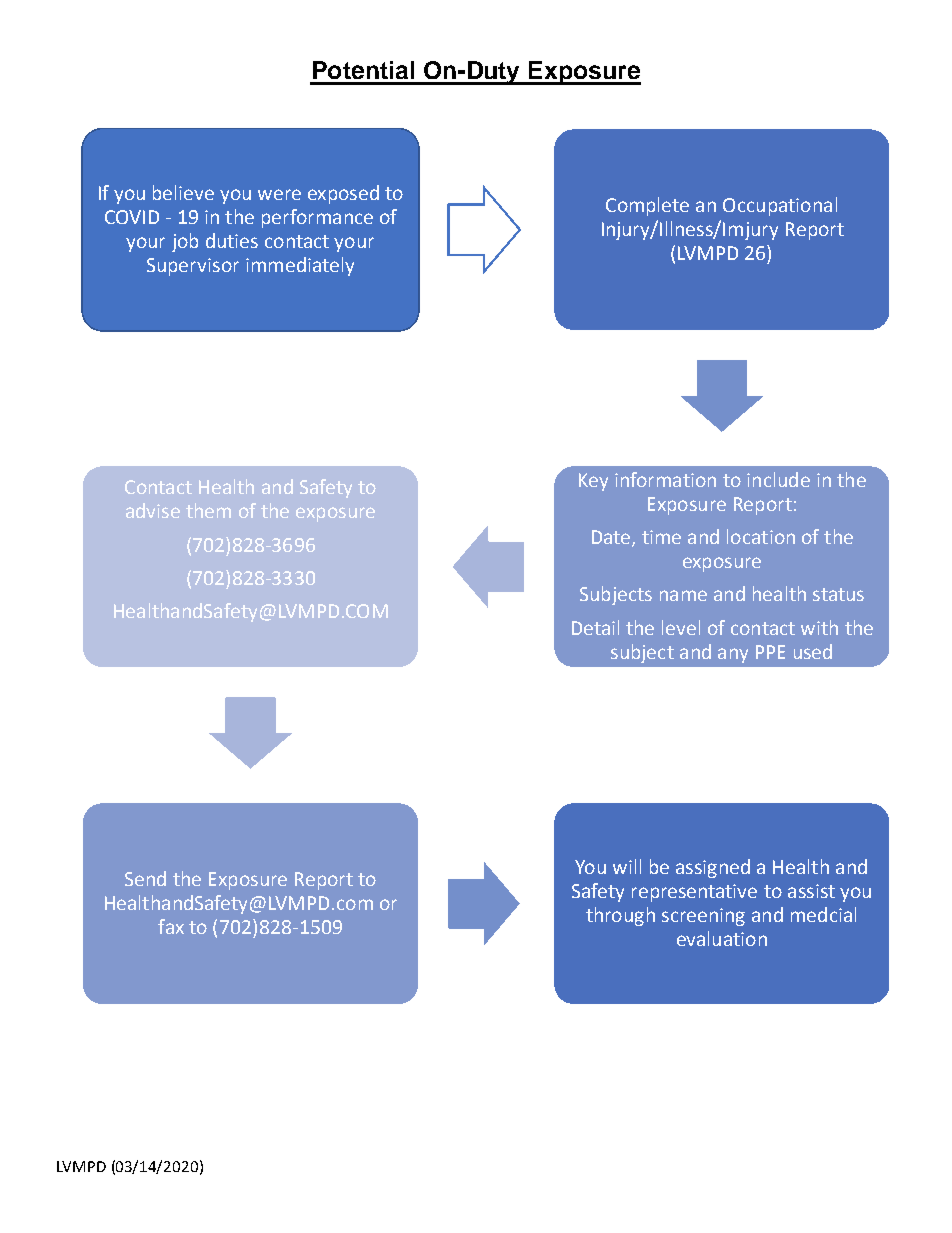 The width and height of the screenshot is (952, 1233). I want to click on location, so click(761, 536).
